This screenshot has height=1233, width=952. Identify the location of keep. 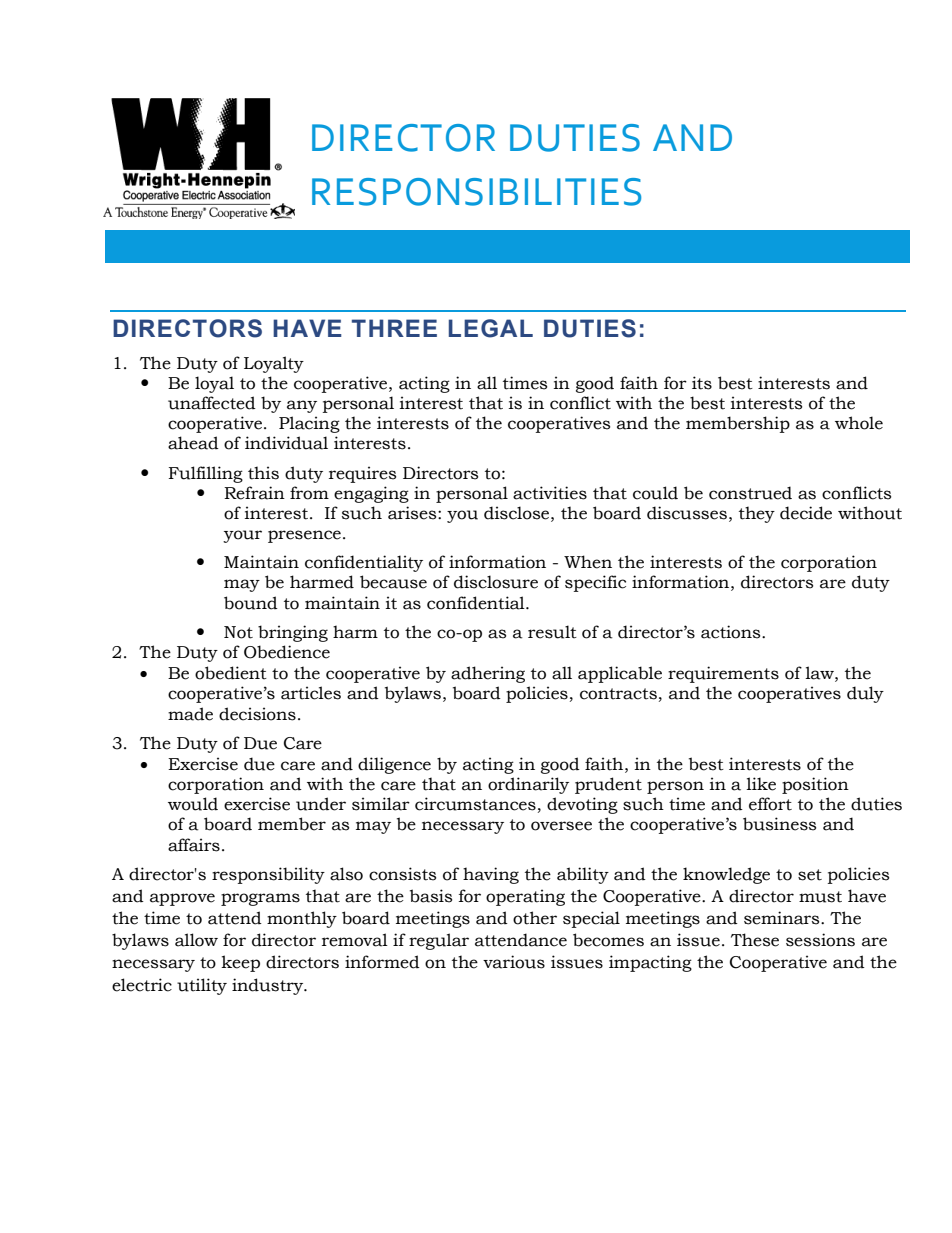
(240, 963).
